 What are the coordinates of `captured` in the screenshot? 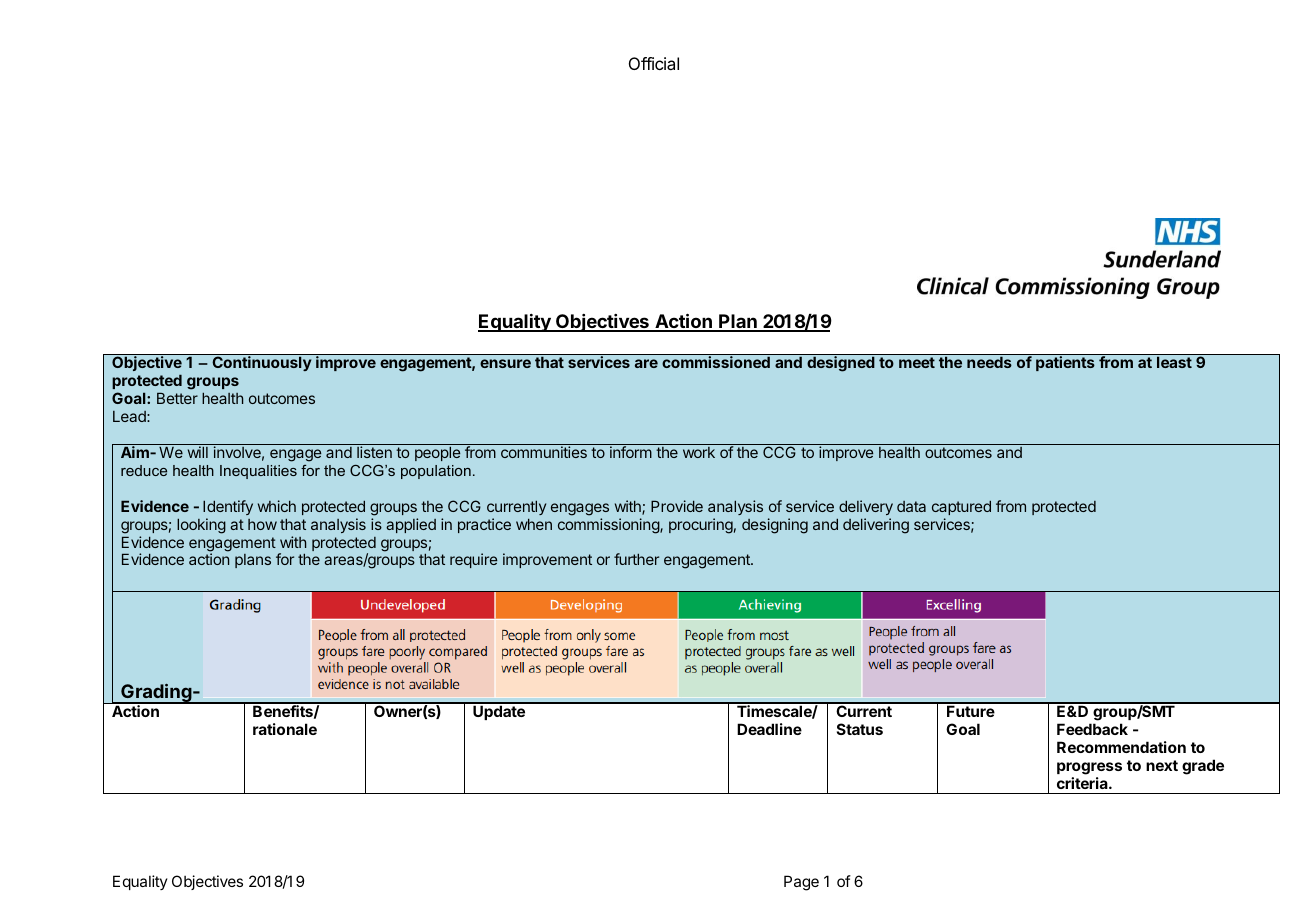 It's located at (961, 507).
